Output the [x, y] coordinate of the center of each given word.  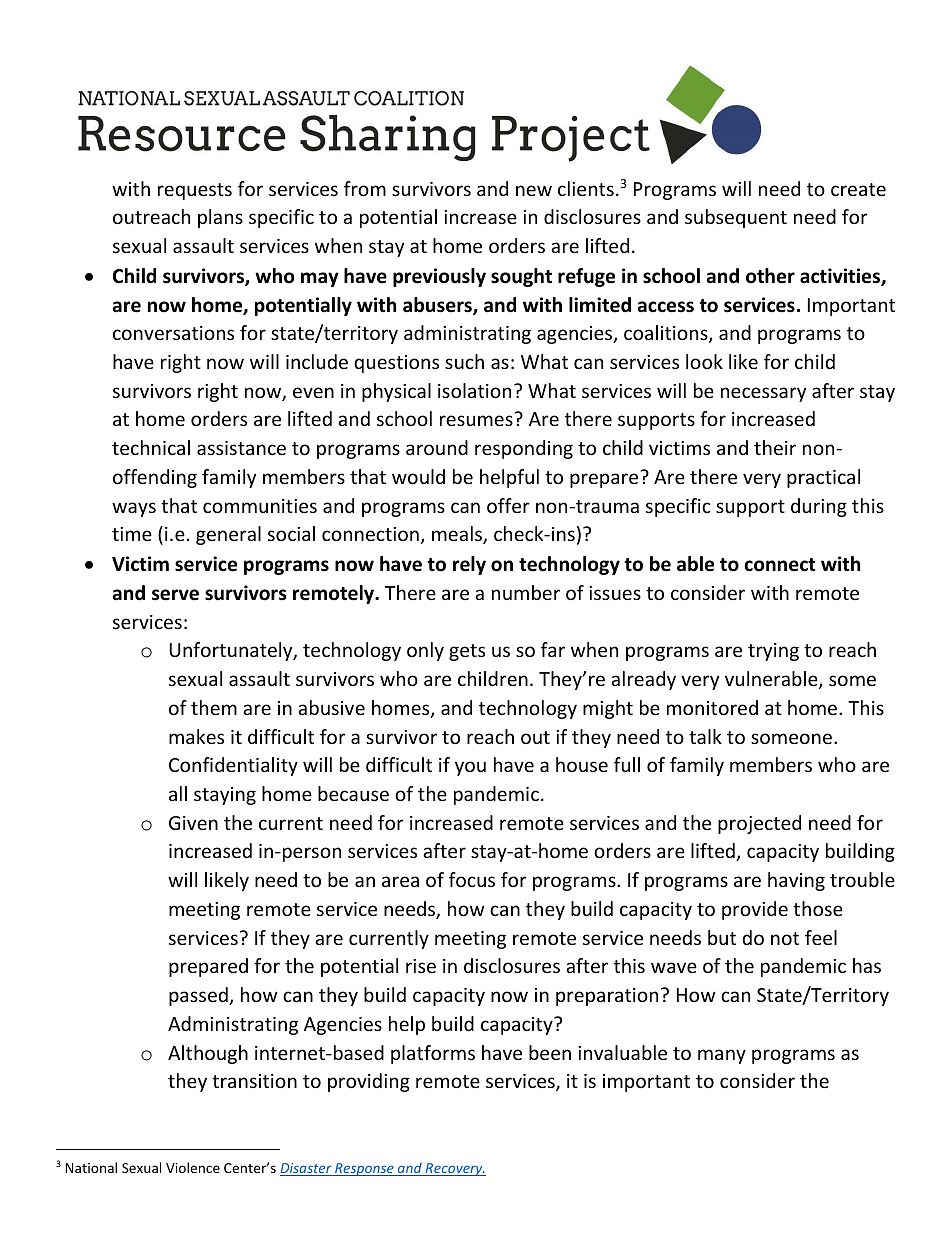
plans [220, 218]
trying [773, 652]
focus [472, 879]
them [214, 707]
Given [193, 823]
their [775, 447]
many [722, 1056]
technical [151, 447]
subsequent [736, 218]
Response [364, 1169]
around [437, 447]
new [534, 190]
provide [755, 910]
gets [467, 652]
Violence [193, 1167]
